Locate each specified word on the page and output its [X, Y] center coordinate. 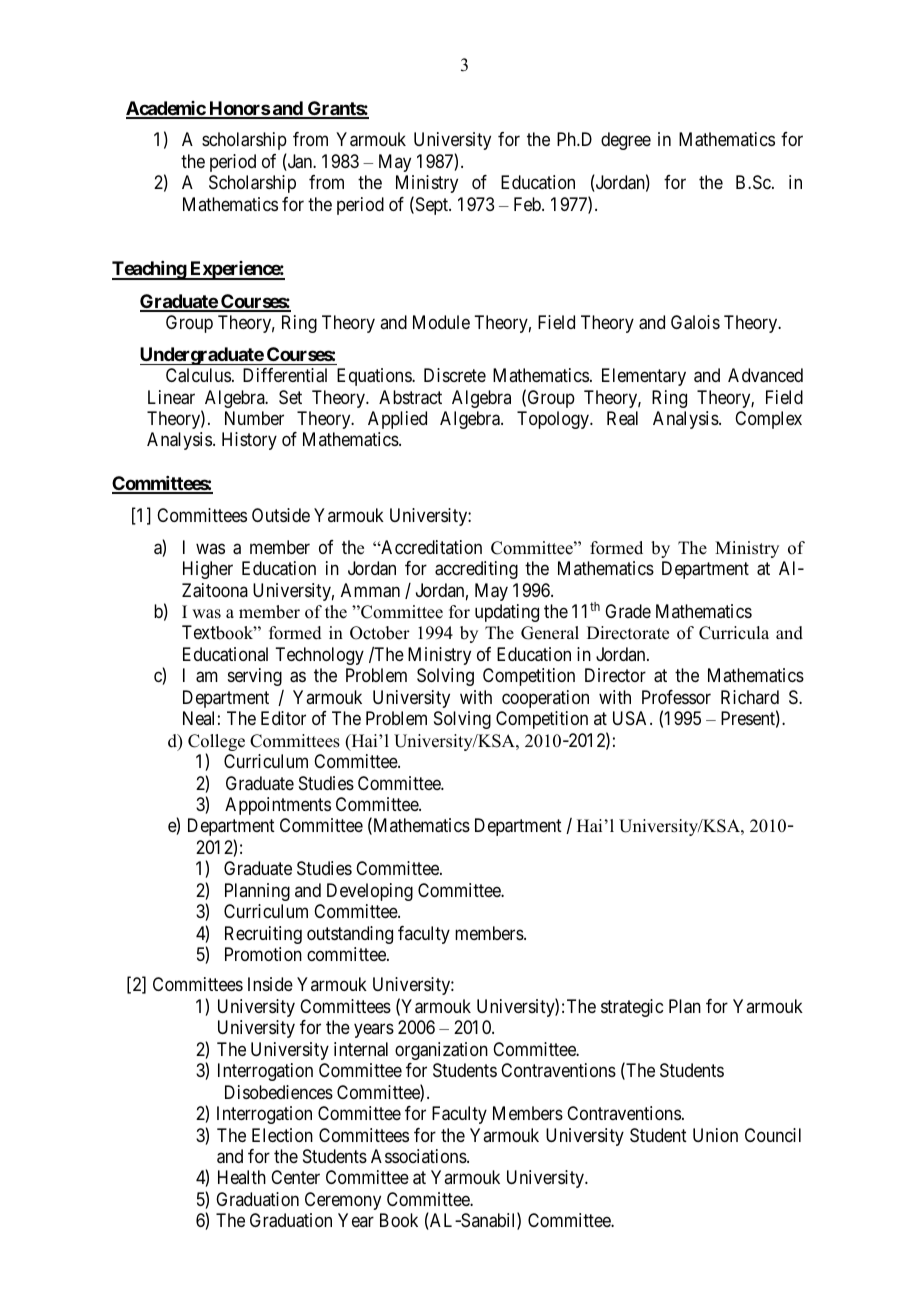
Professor [676, 697]
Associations [419, 1156]
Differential [285, 375]
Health [242, 1177]
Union [715, 1135]
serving [255, 677]
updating [507, 613]
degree [626, 141]
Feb [528, 204]
